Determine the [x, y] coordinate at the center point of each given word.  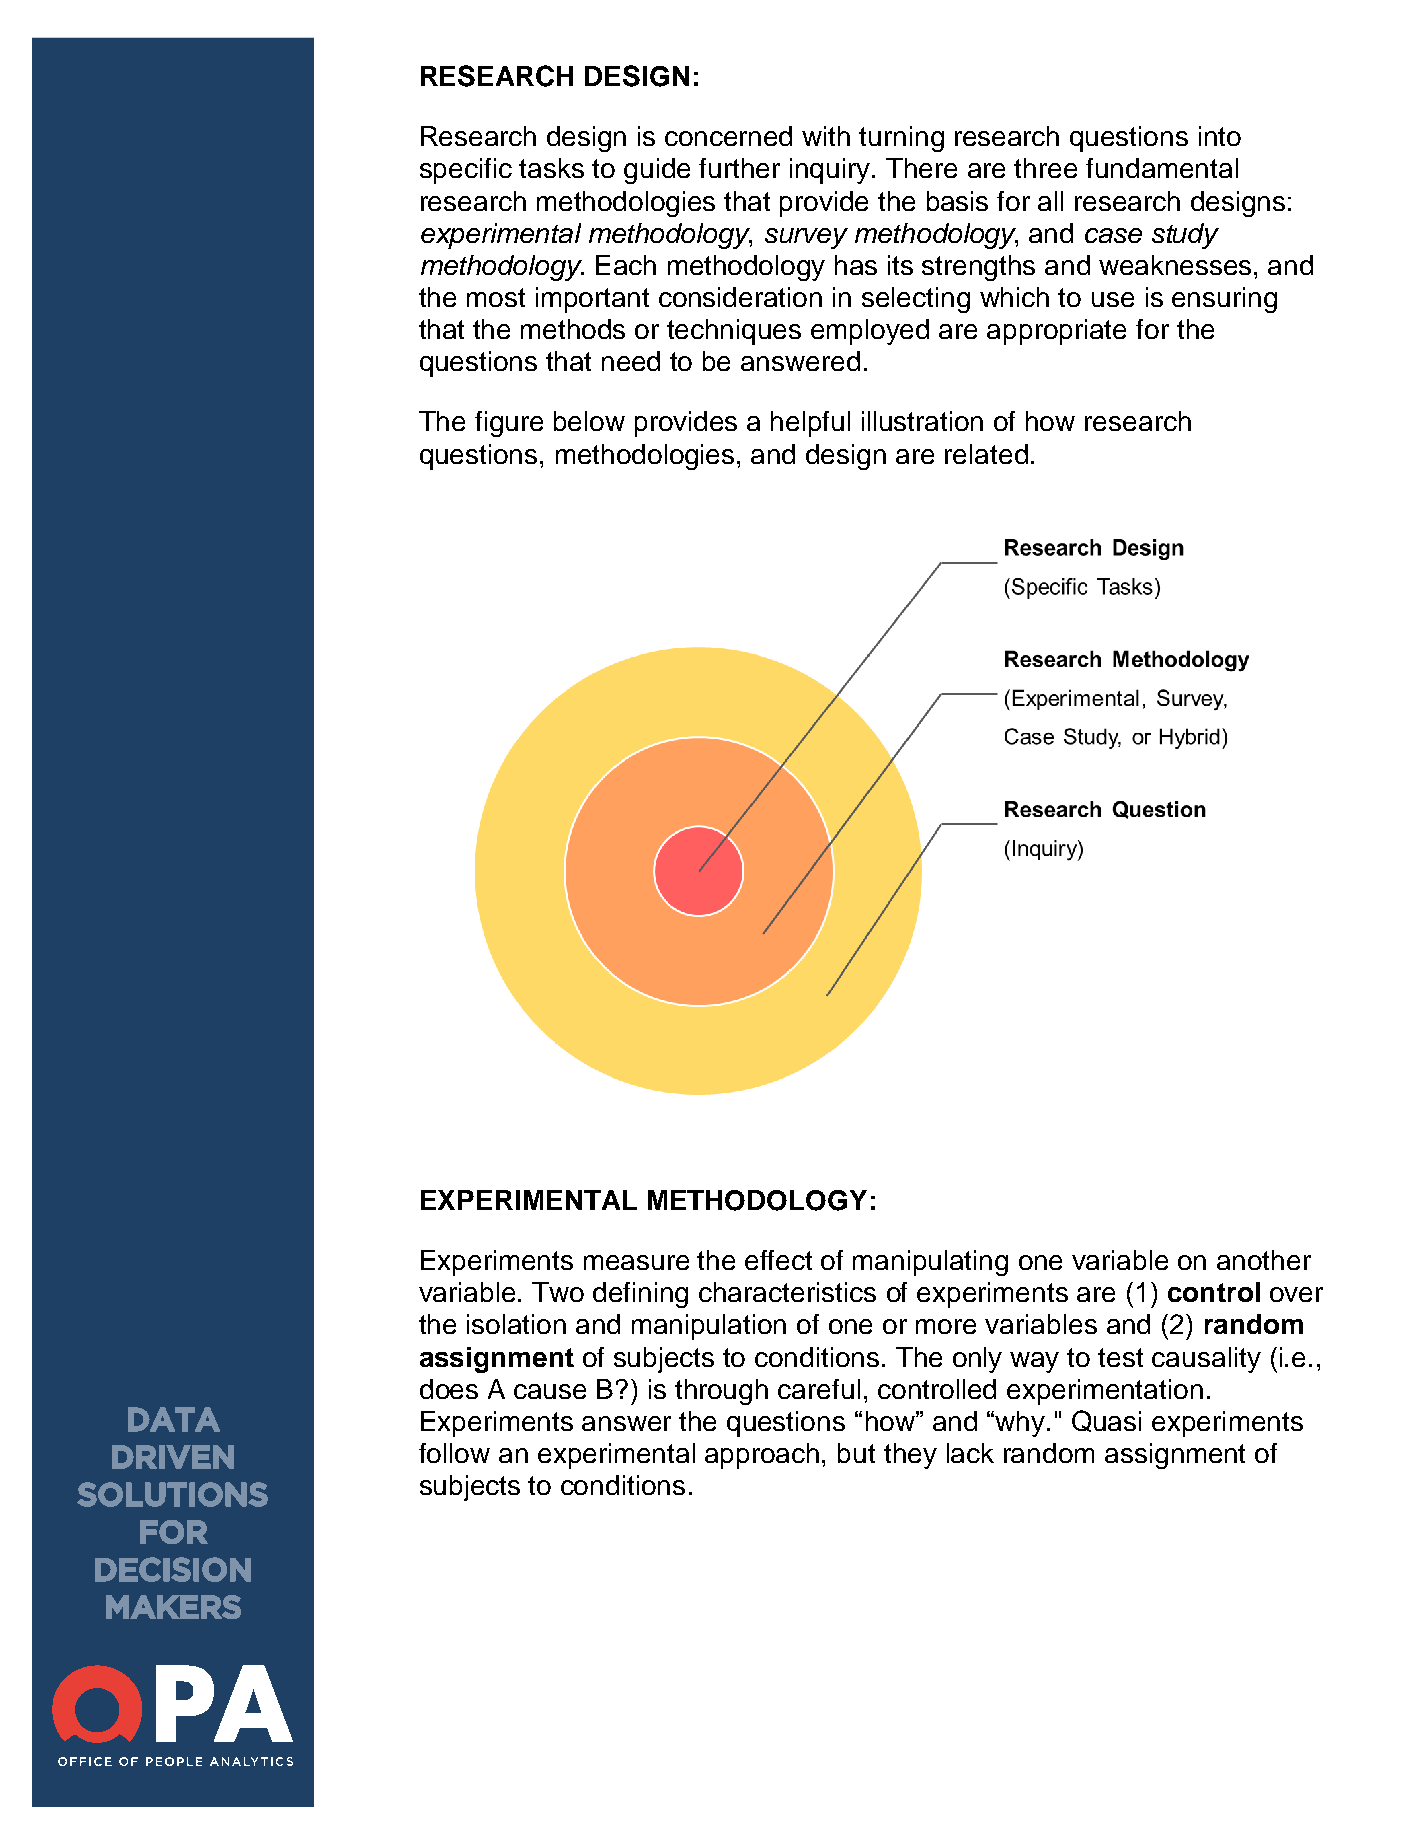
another [1264, 1260]
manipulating [930, 1263]
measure [636, 1262]
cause [550, 1391]
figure [509, 424]
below [589, 421]
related [986, 454]
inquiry [831, 171]
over [1296, 1294]
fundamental [1162, 168]
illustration [922, 421]
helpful [810, 424]
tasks [551, 168]
